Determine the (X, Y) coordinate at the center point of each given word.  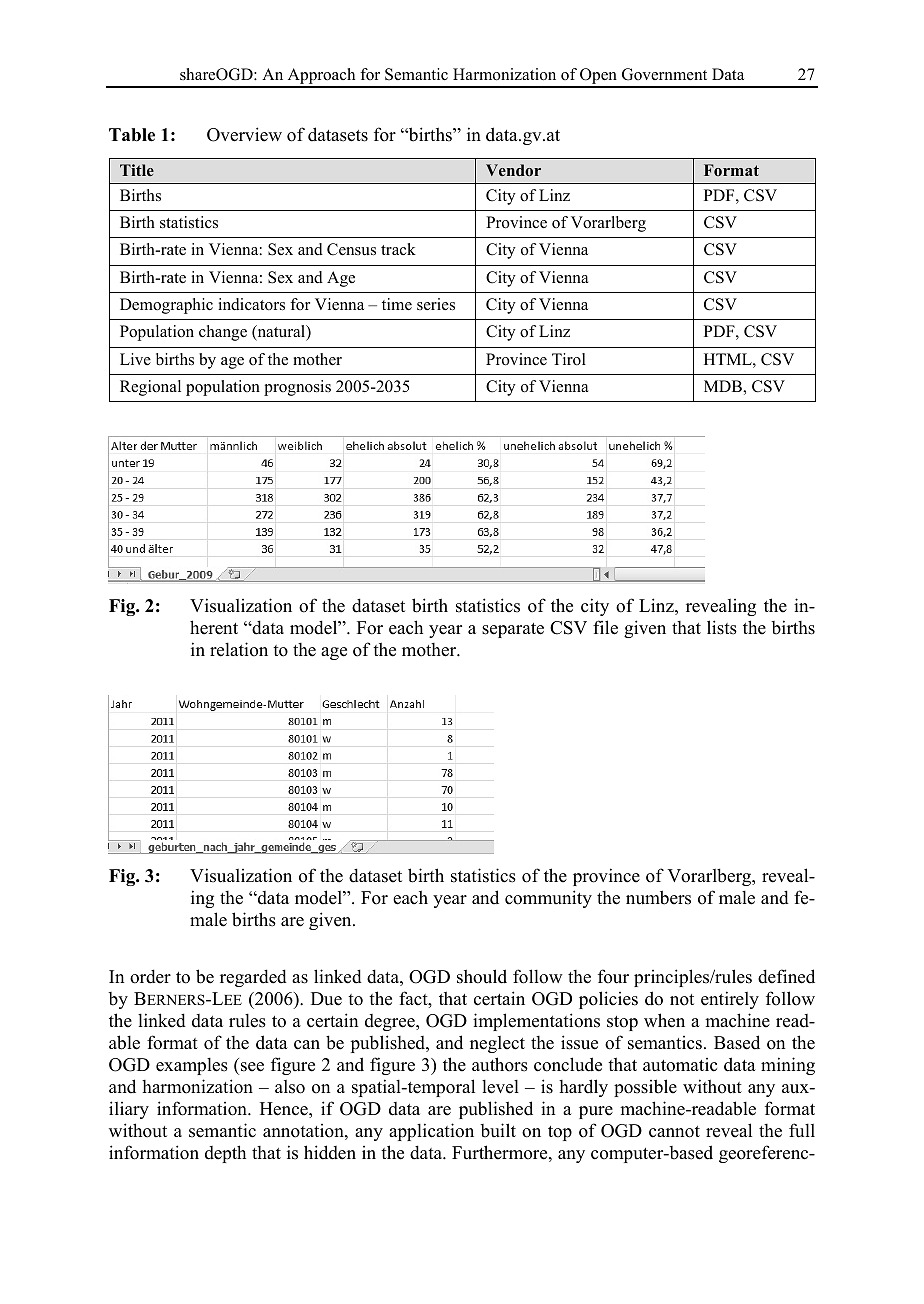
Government (664, 74)
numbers (658, 897)
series (436, 304)
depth (225, 1154)
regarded (253, 978)
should (482, 976)
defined (786, 976)
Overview (244, 134)
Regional (150, 388)
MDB (724, 386)
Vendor (513, 170)
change (223, 333)
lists (722, 627)
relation (239, 649)
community (548, 899)
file (605, 627)
